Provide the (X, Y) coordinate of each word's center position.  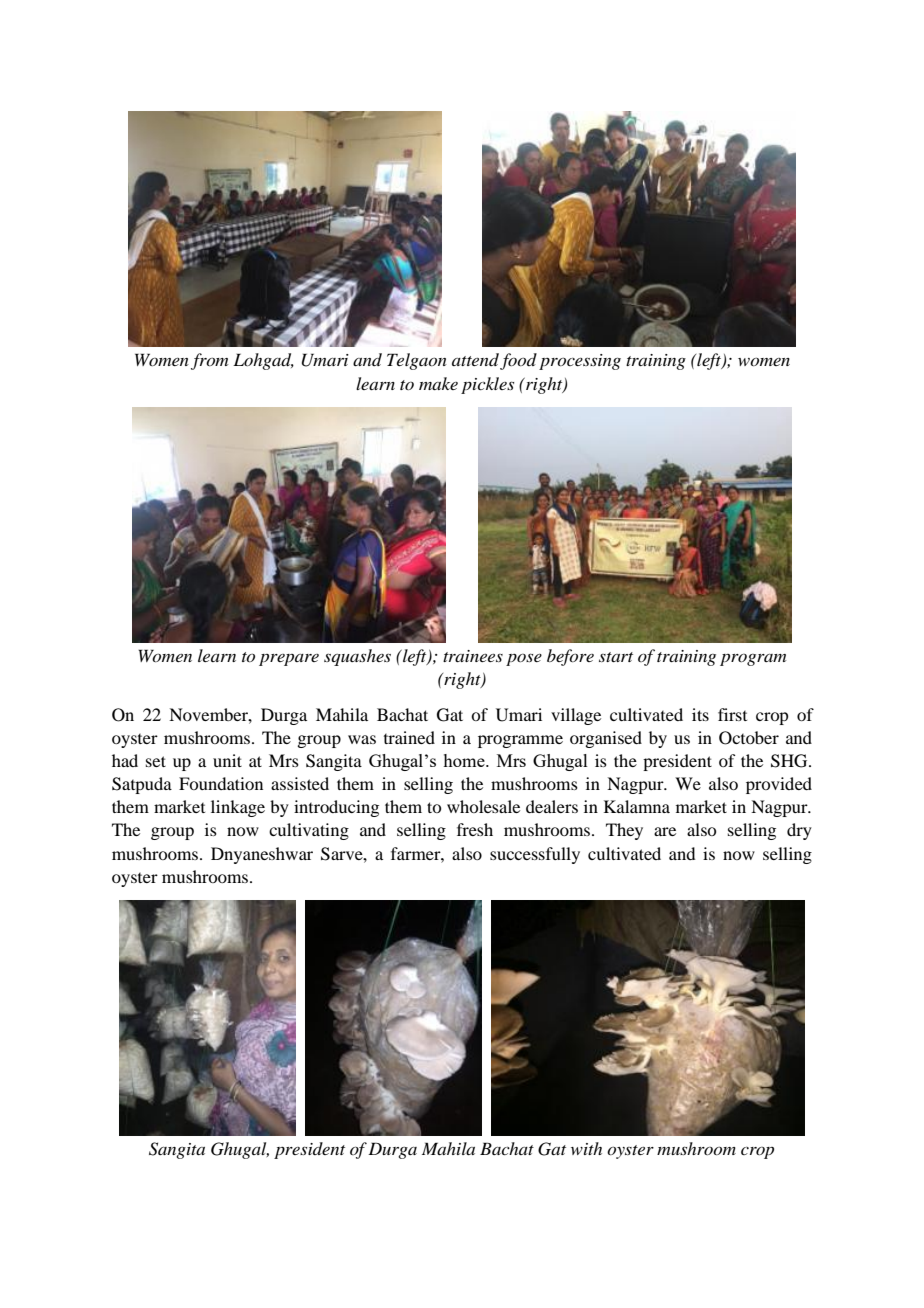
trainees (473, 656)
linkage (238, 808)
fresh (475, 829)
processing (580, 362)
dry (799, 831)
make (438, 383)
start (616, 657)
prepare (289, 660)
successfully (535, 855)
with (586, 1148)
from (209, 361)
